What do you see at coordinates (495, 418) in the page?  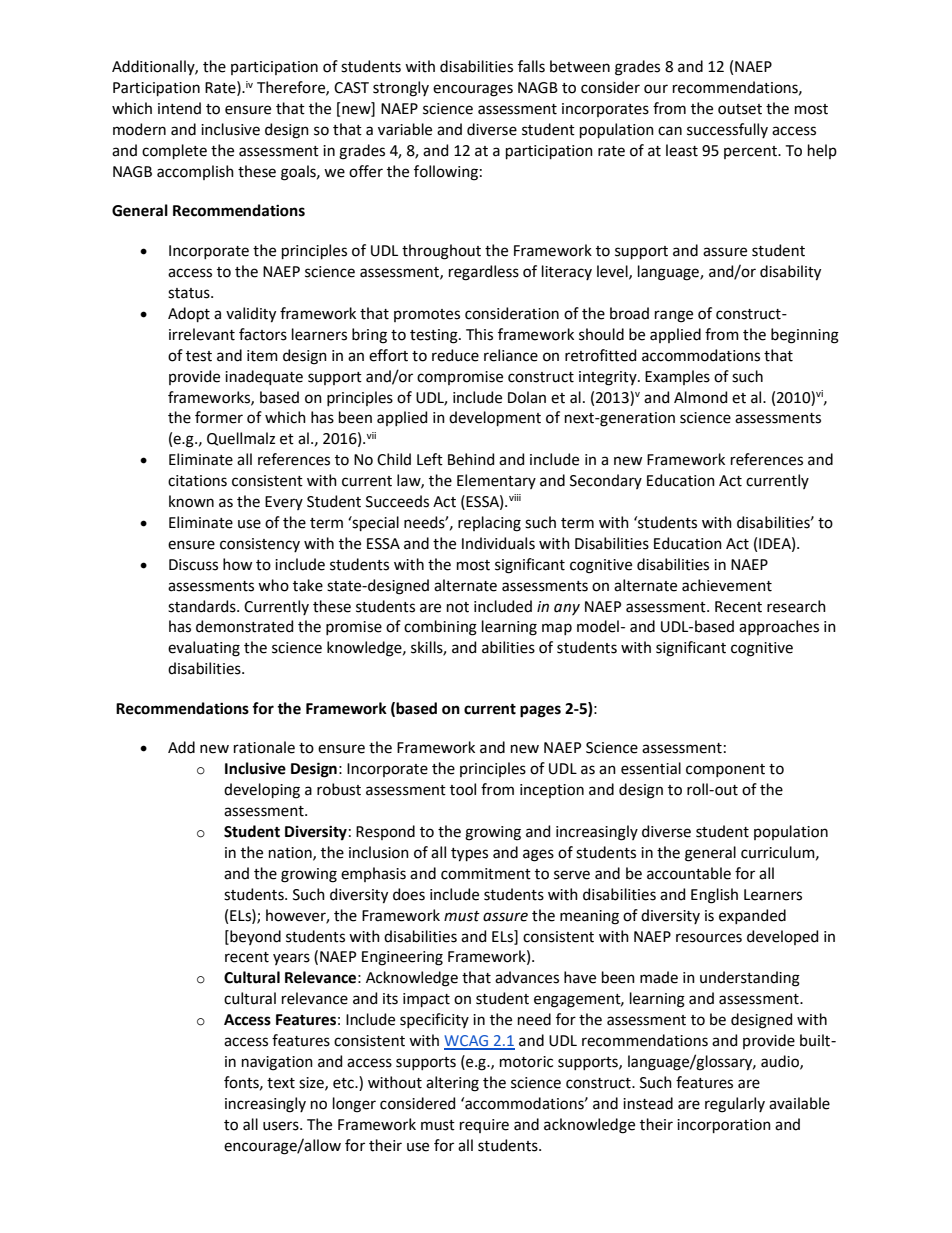 I see `development` at bounding box center [495, 418].
